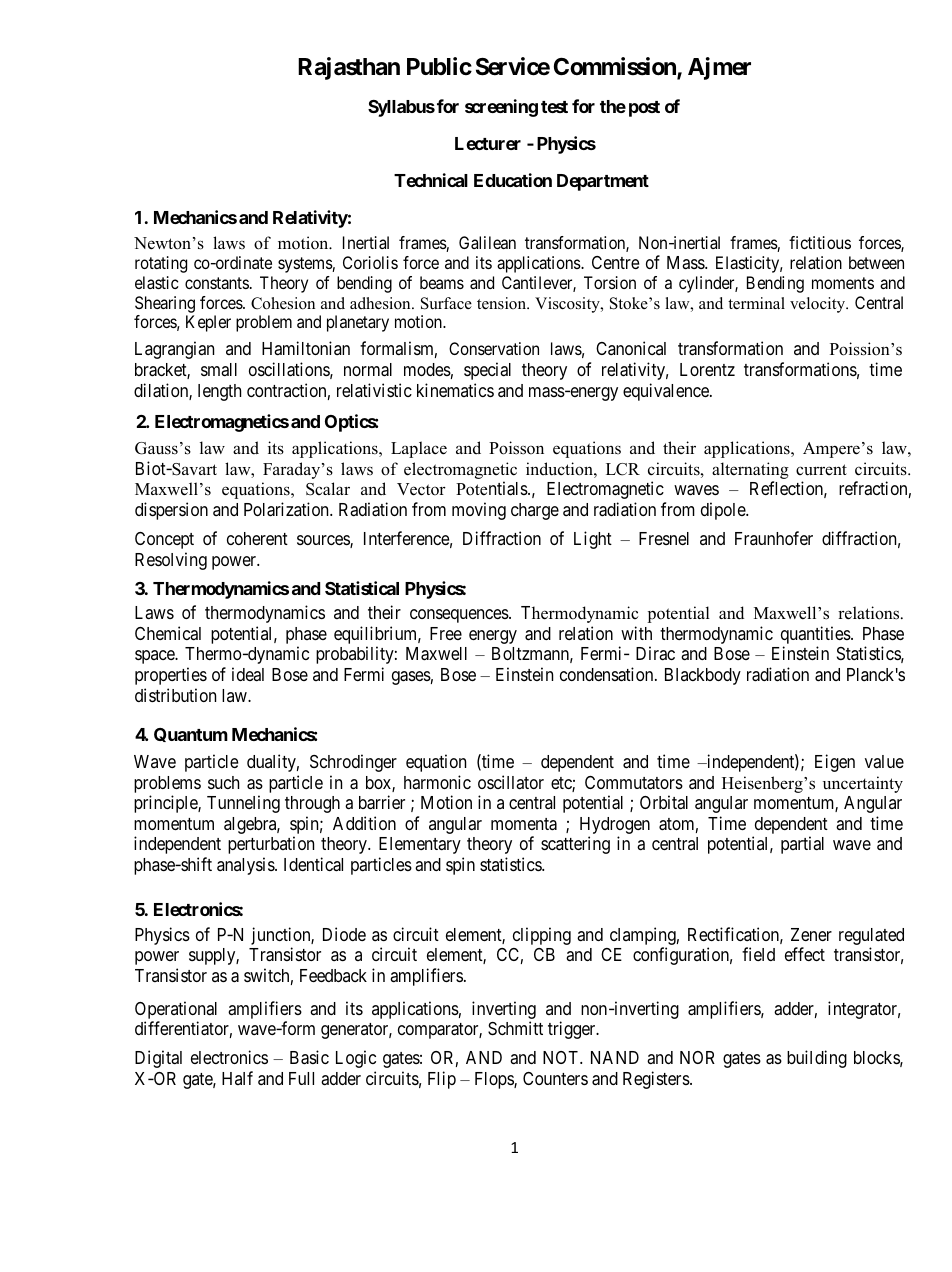  What do you see at coordinates (349, 68) in the screenshot?
I see `Rajasthan` at bounding box center [349, 68].
